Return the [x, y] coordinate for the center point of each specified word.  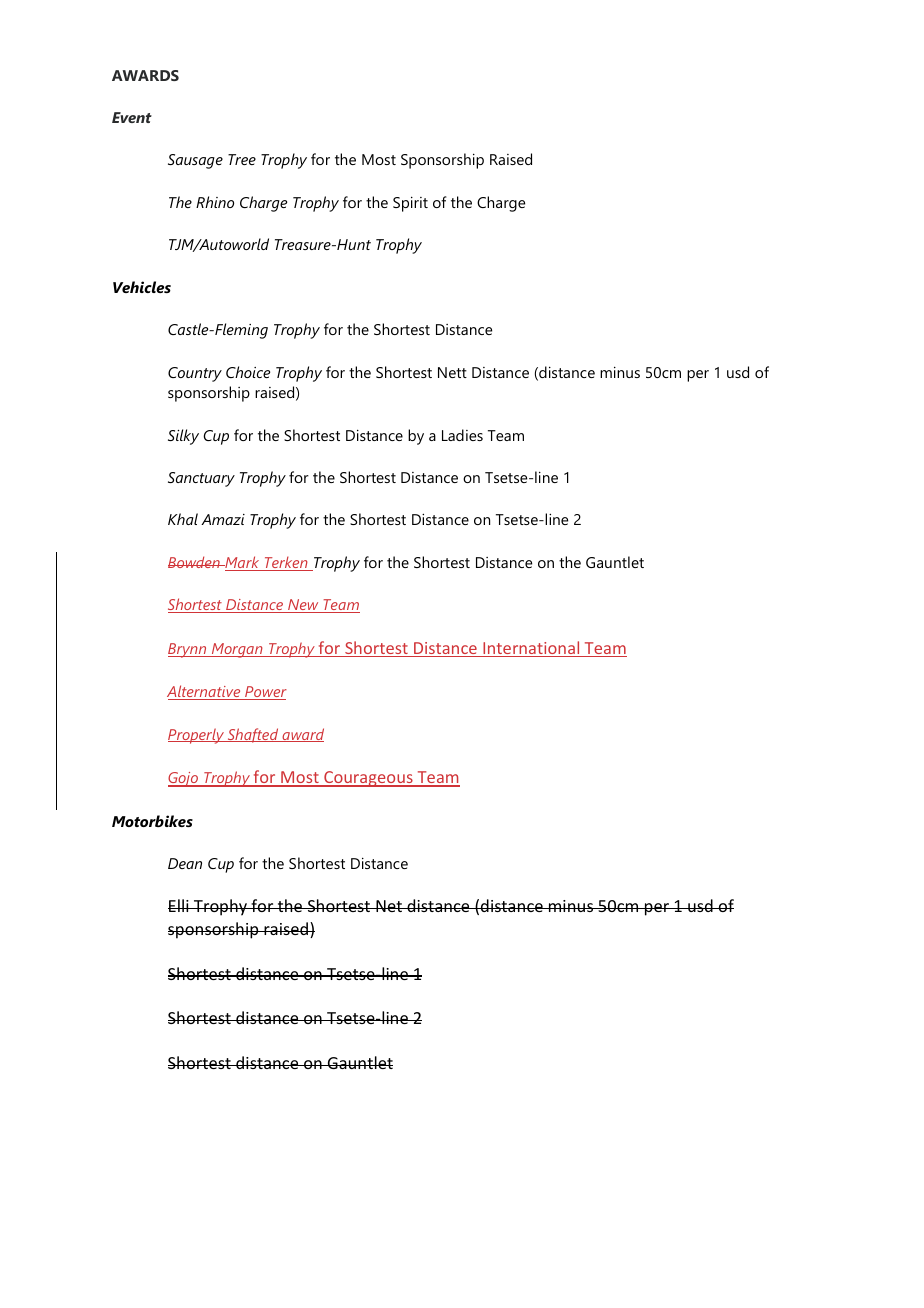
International [531, 649]
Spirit [410, 204]
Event [132, 117]
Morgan [237, 650]
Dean [185, 863]
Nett [452, 372]
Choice [248, 372]
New [303, 606]
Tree [242, 159]
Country [195, 374]
